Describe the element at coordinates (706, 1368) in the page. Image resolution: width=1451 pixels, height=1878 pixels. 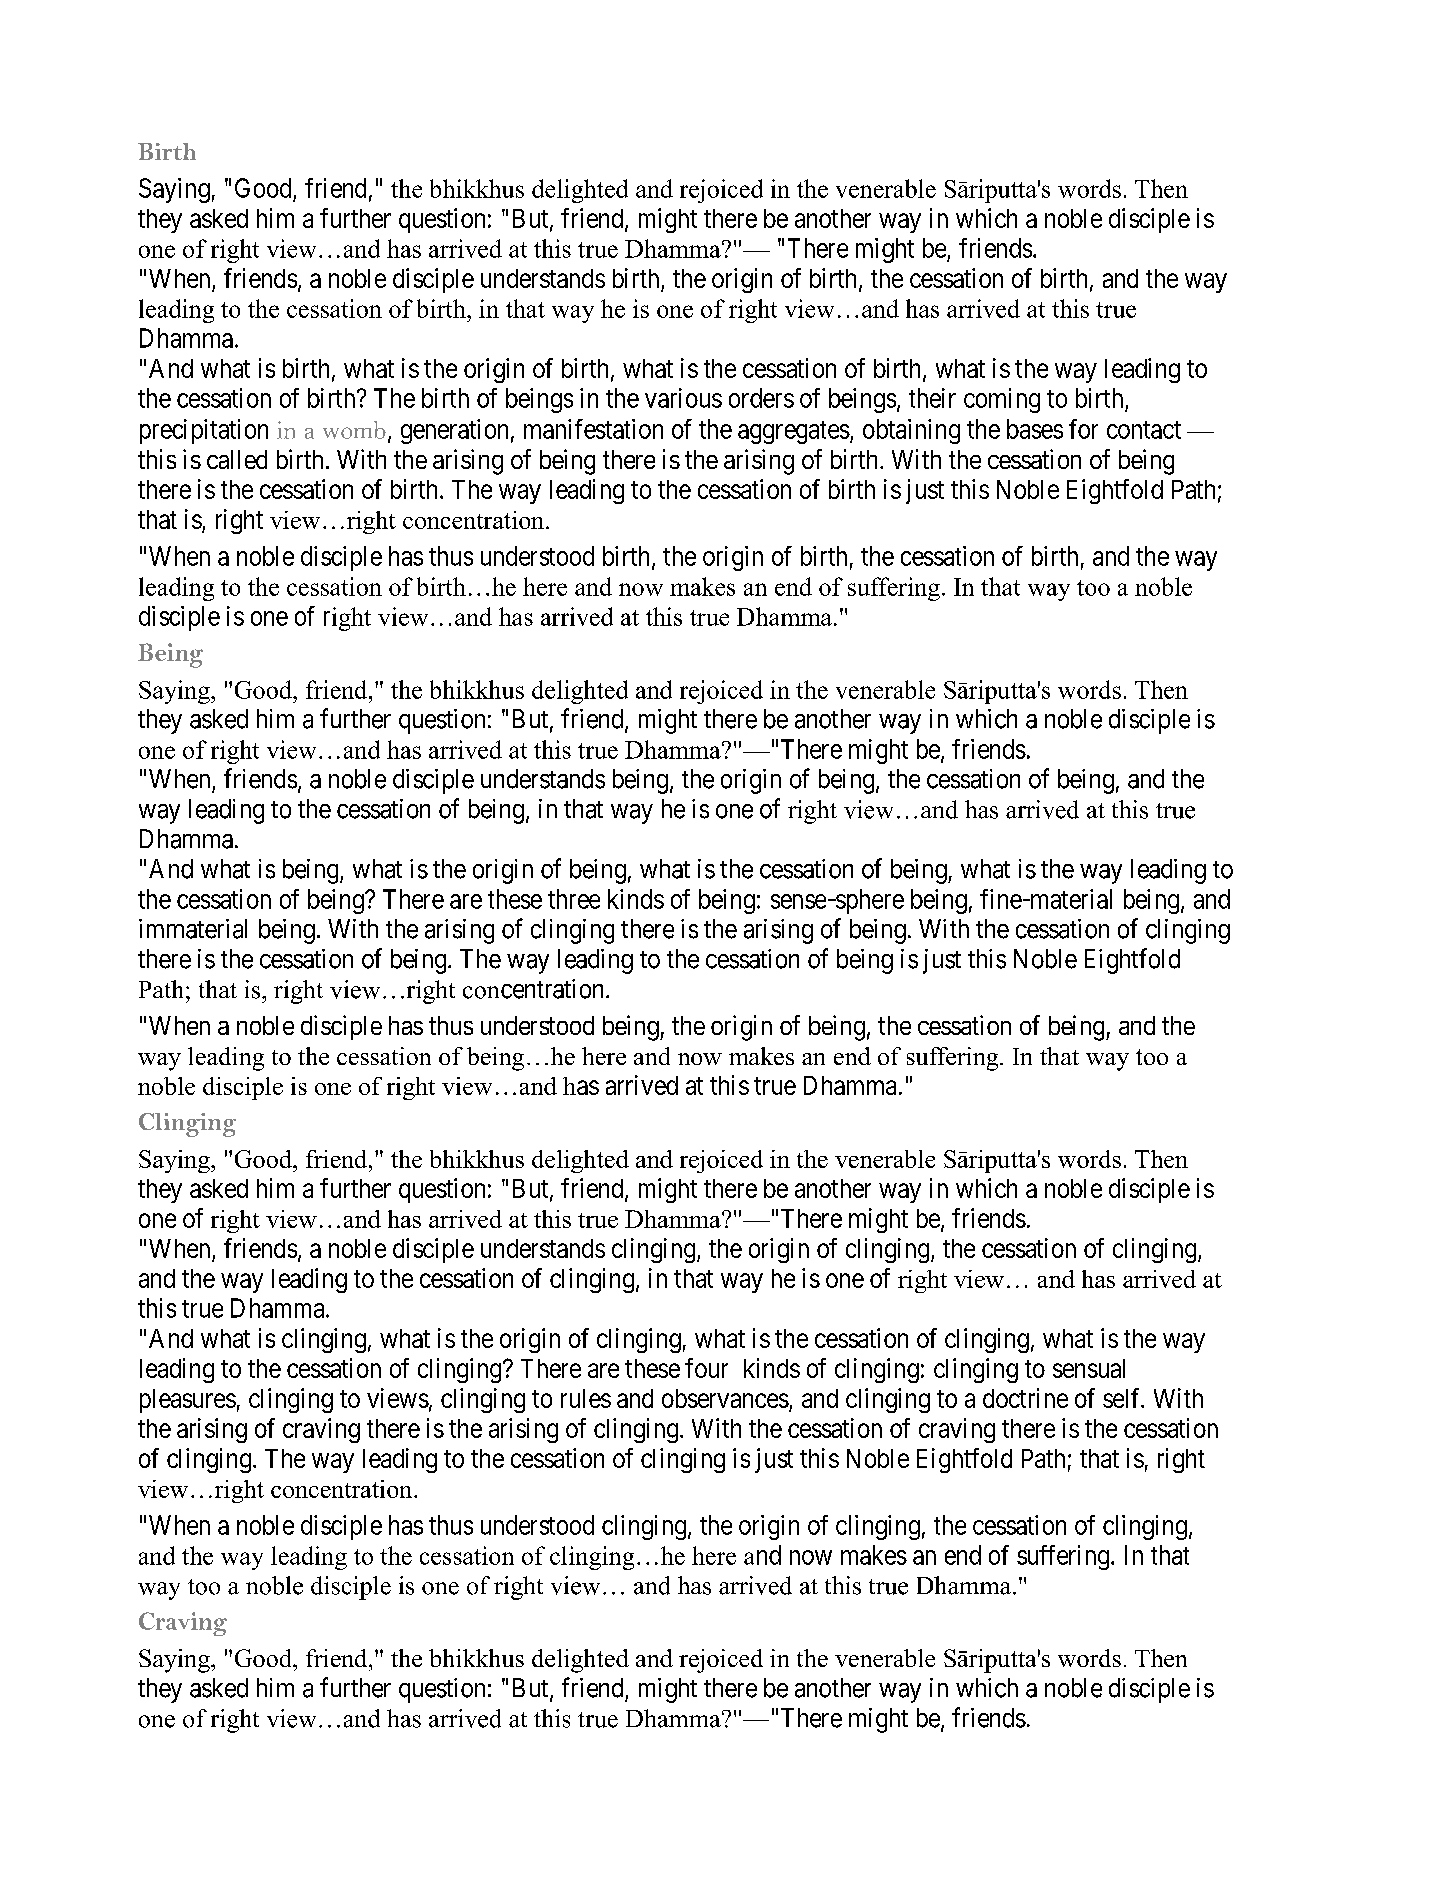
I see `four` at that location.
